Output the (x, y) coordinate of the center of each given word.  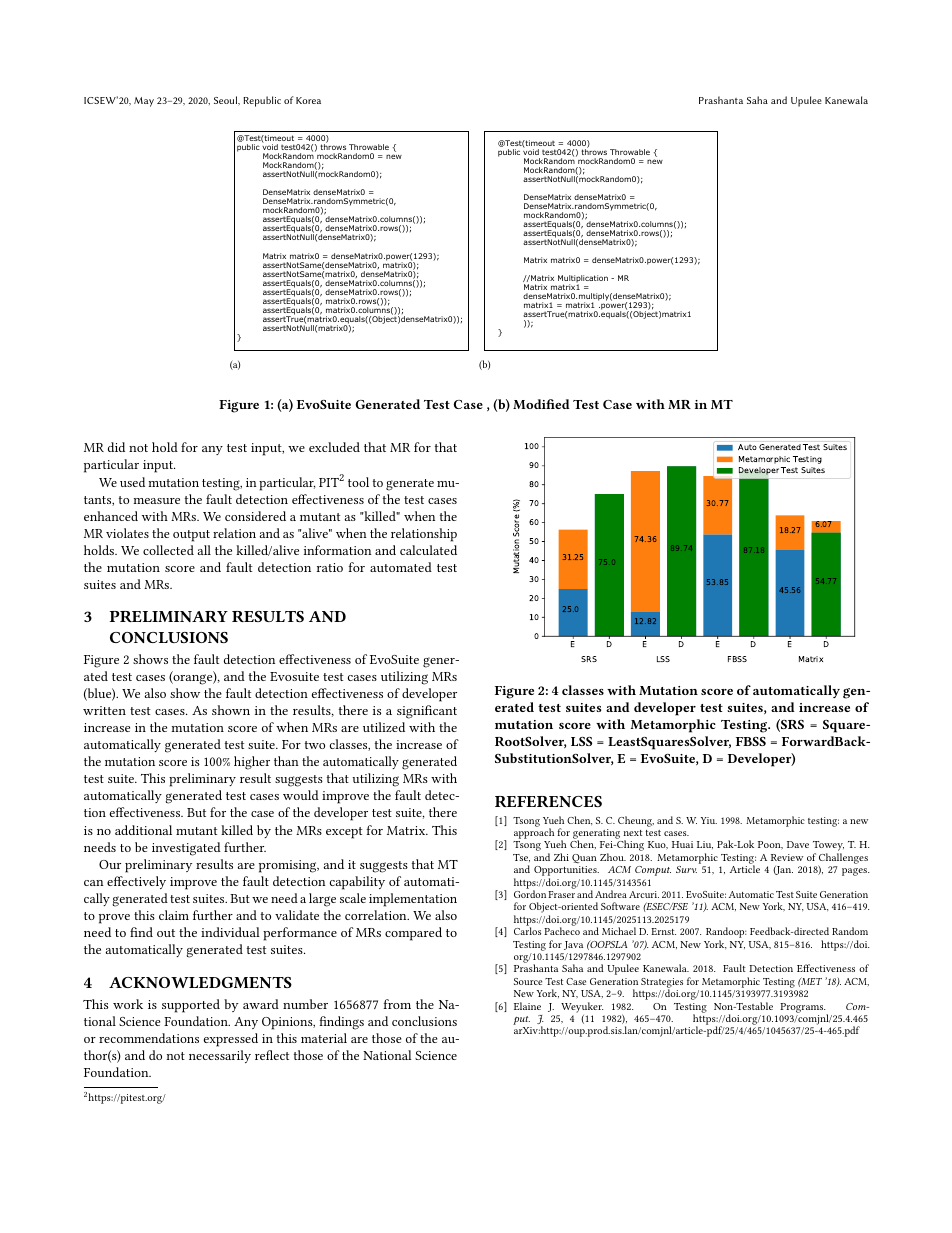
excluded (334, 447)
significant (427, 712)
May (144, 102)
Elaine (527, 1006)
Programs (802, 1008)
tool (358, 482)
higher (252, 763)
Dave (798, 844)
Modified (541, 404)
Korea (308, 100)
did (116, 447)
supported (191, 1006)
